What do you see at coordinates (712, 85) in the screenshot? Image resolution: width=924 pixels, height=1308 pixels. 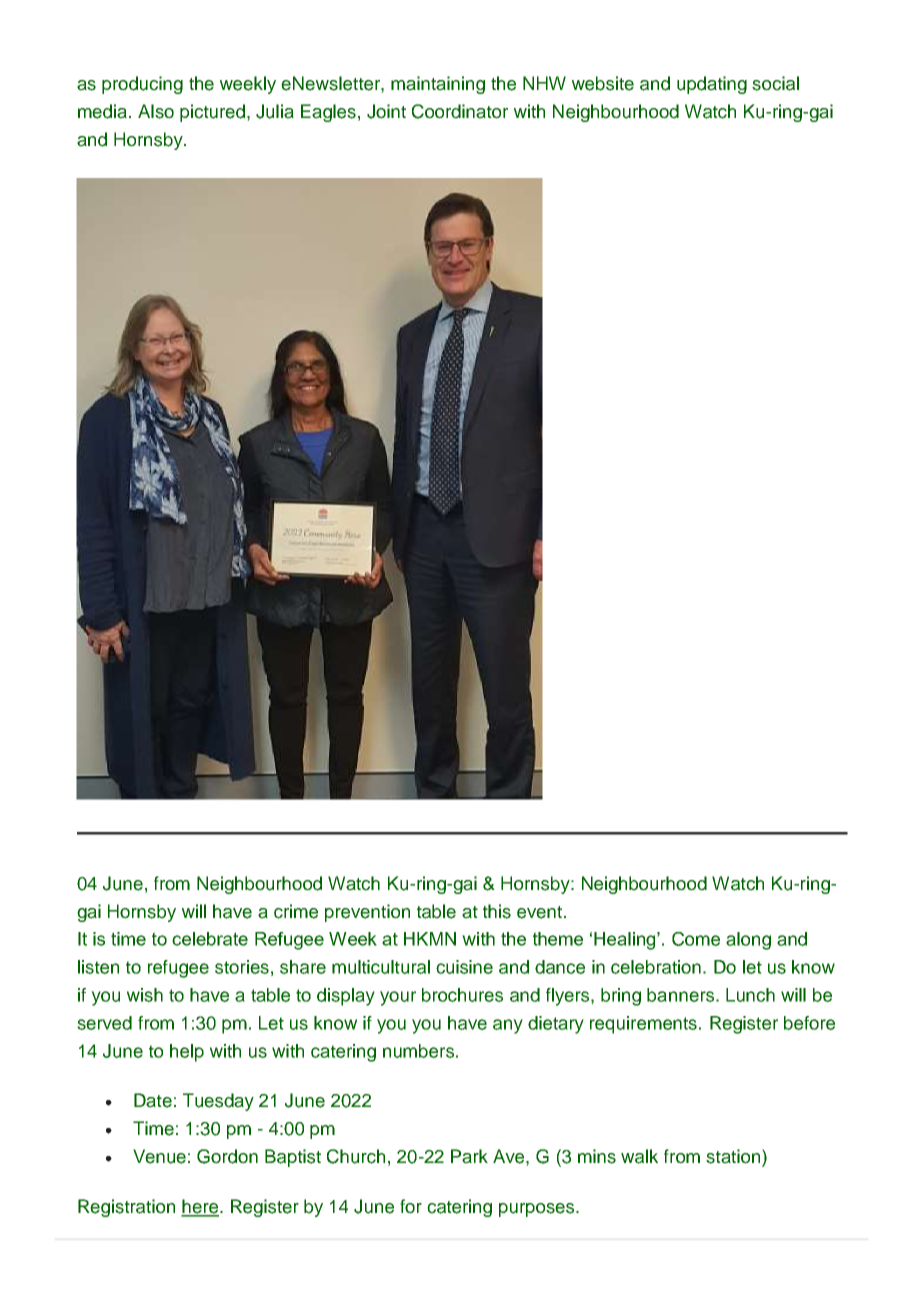 I see `updating` at bounding box center [712, 85].
